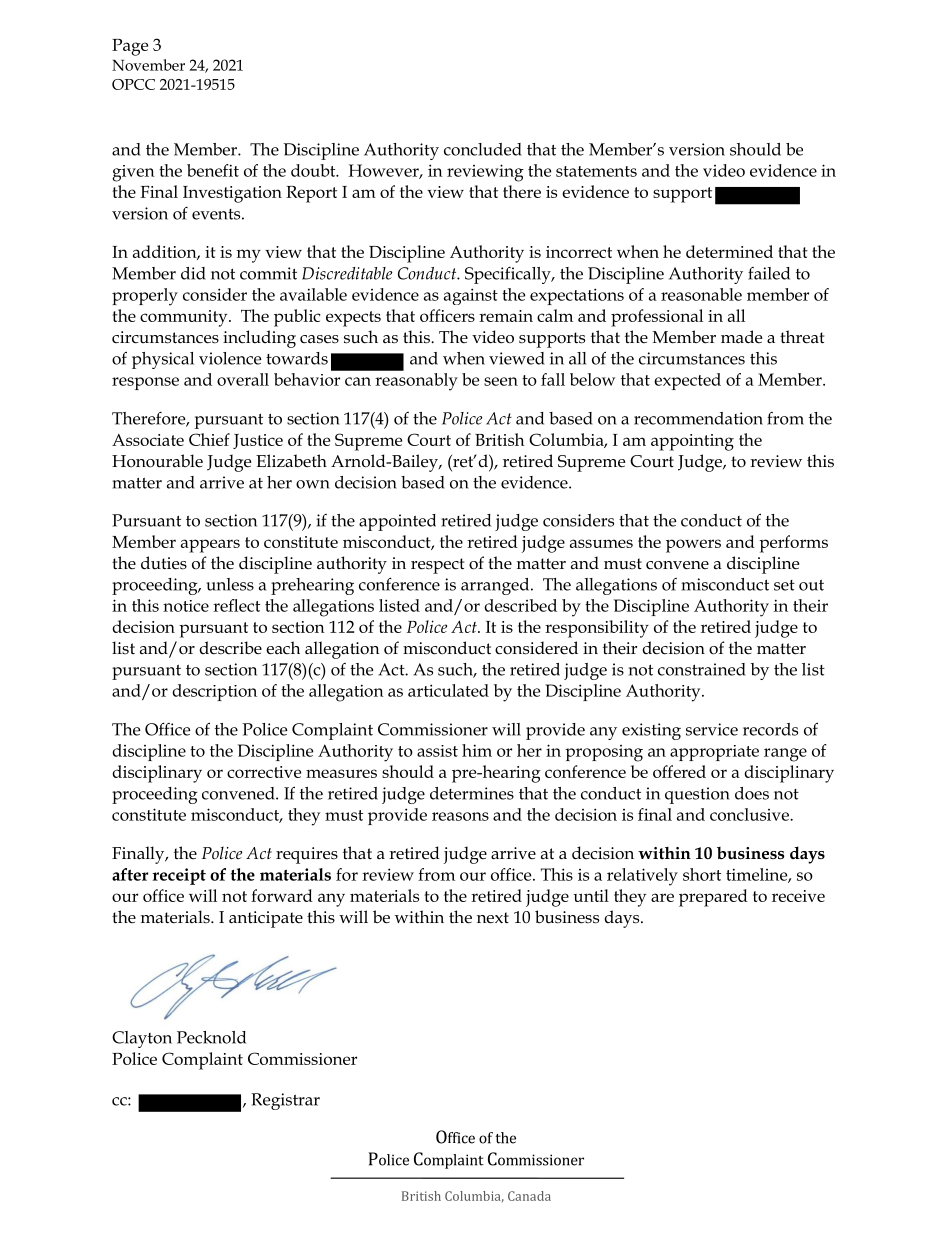 Image resolution: width=952 pixels, height=1233 pixels. What do you see at coordinates (529, 1196) in the screenshot?
I see `Canada` at bounding box center [529, 1196].
